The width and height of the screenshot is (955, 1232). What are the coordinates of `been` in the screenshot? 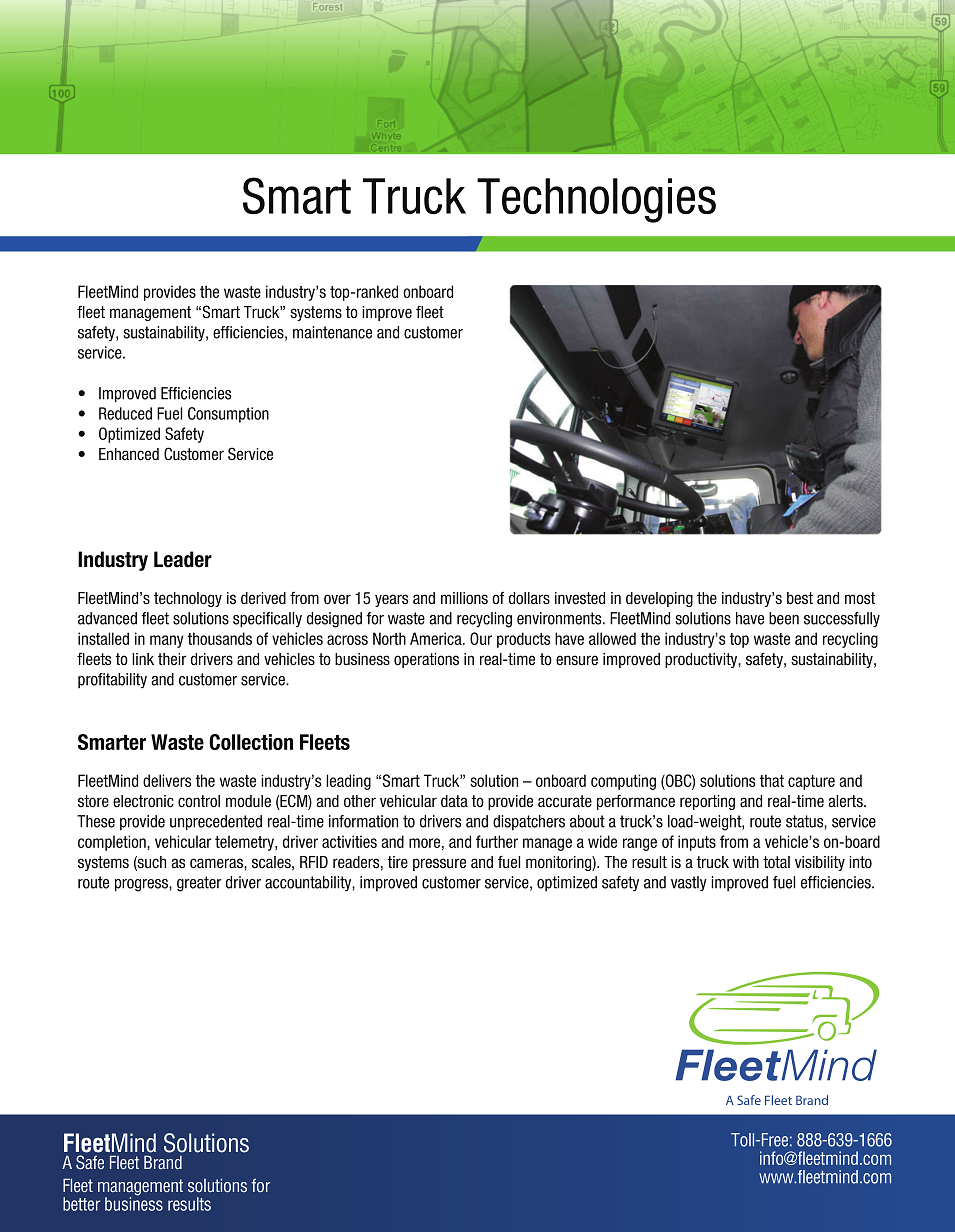 It's located at (784, 618).
